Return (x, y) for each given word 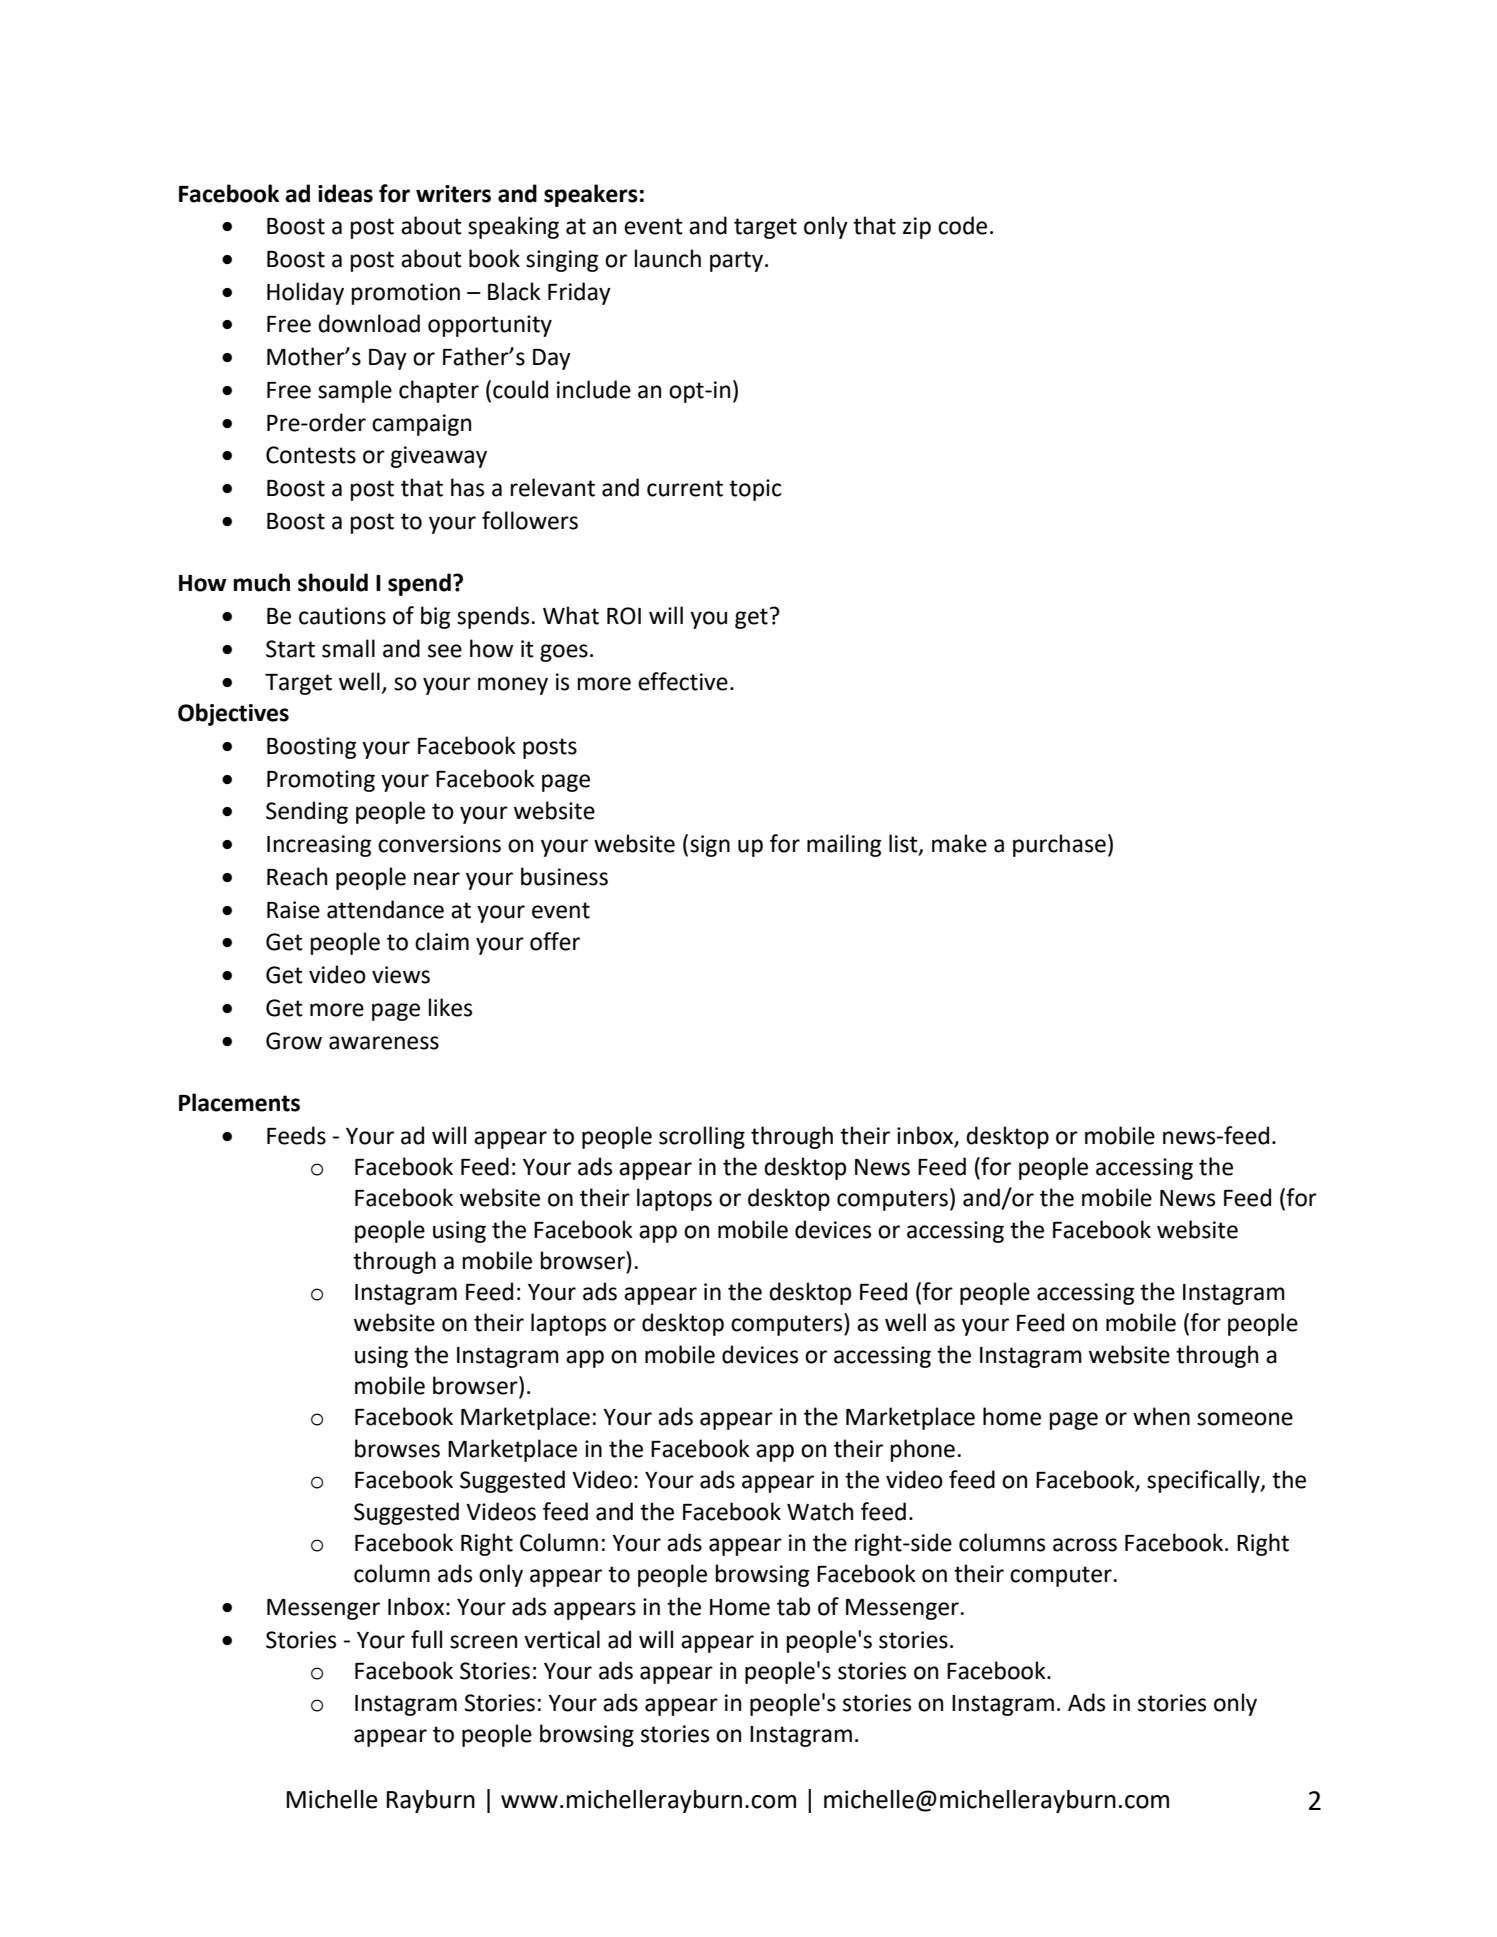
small (348, 648)
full (426, 1639)
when (1161, 1416)
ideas (345, 193)
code (962, 225)
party (738, 261)
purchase (1059, 845)
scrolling (702, 1137)
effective (683, 681)
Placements (239, 1102)
